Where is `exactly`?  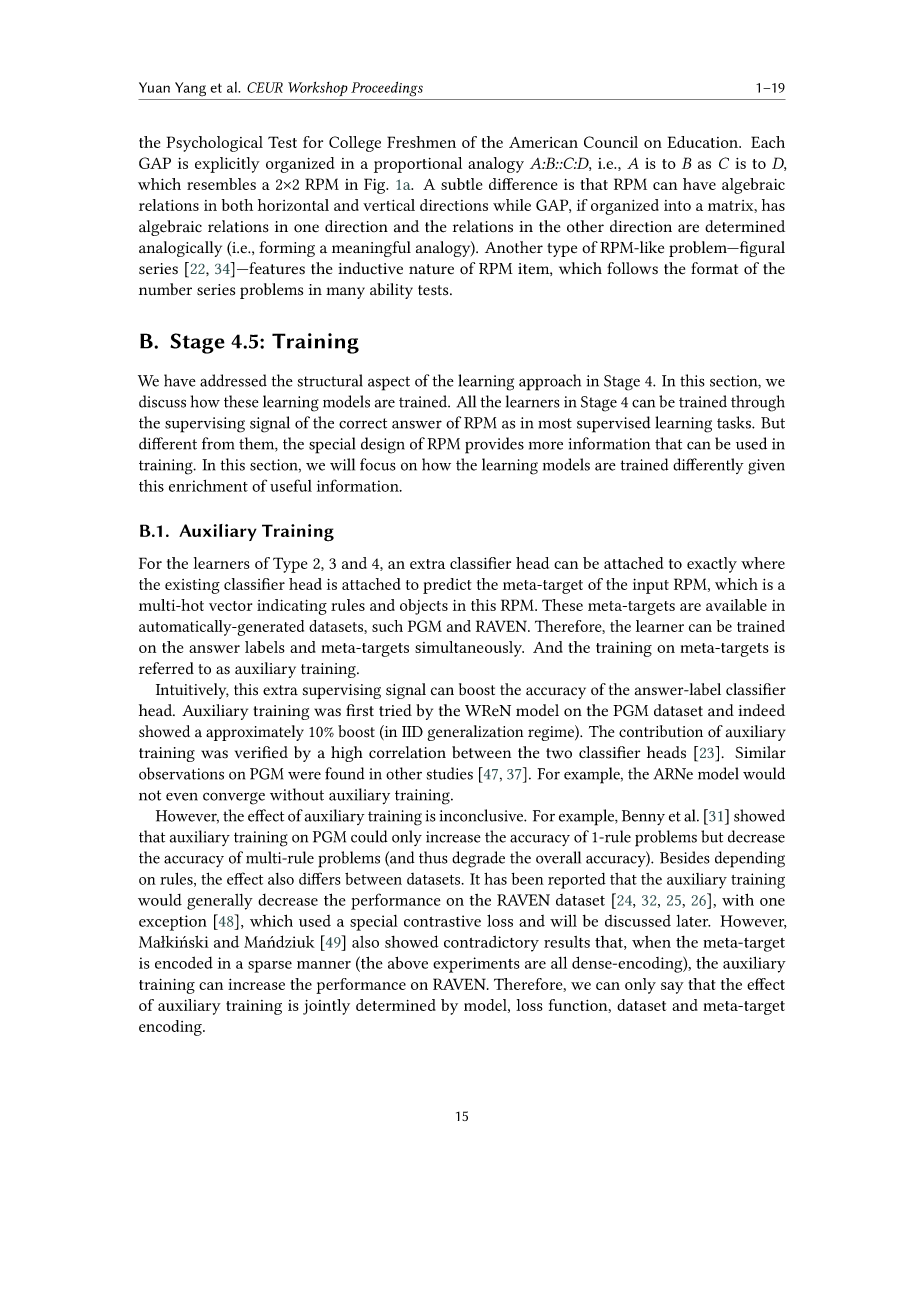
exactly is located at coordinates (712, 565).
